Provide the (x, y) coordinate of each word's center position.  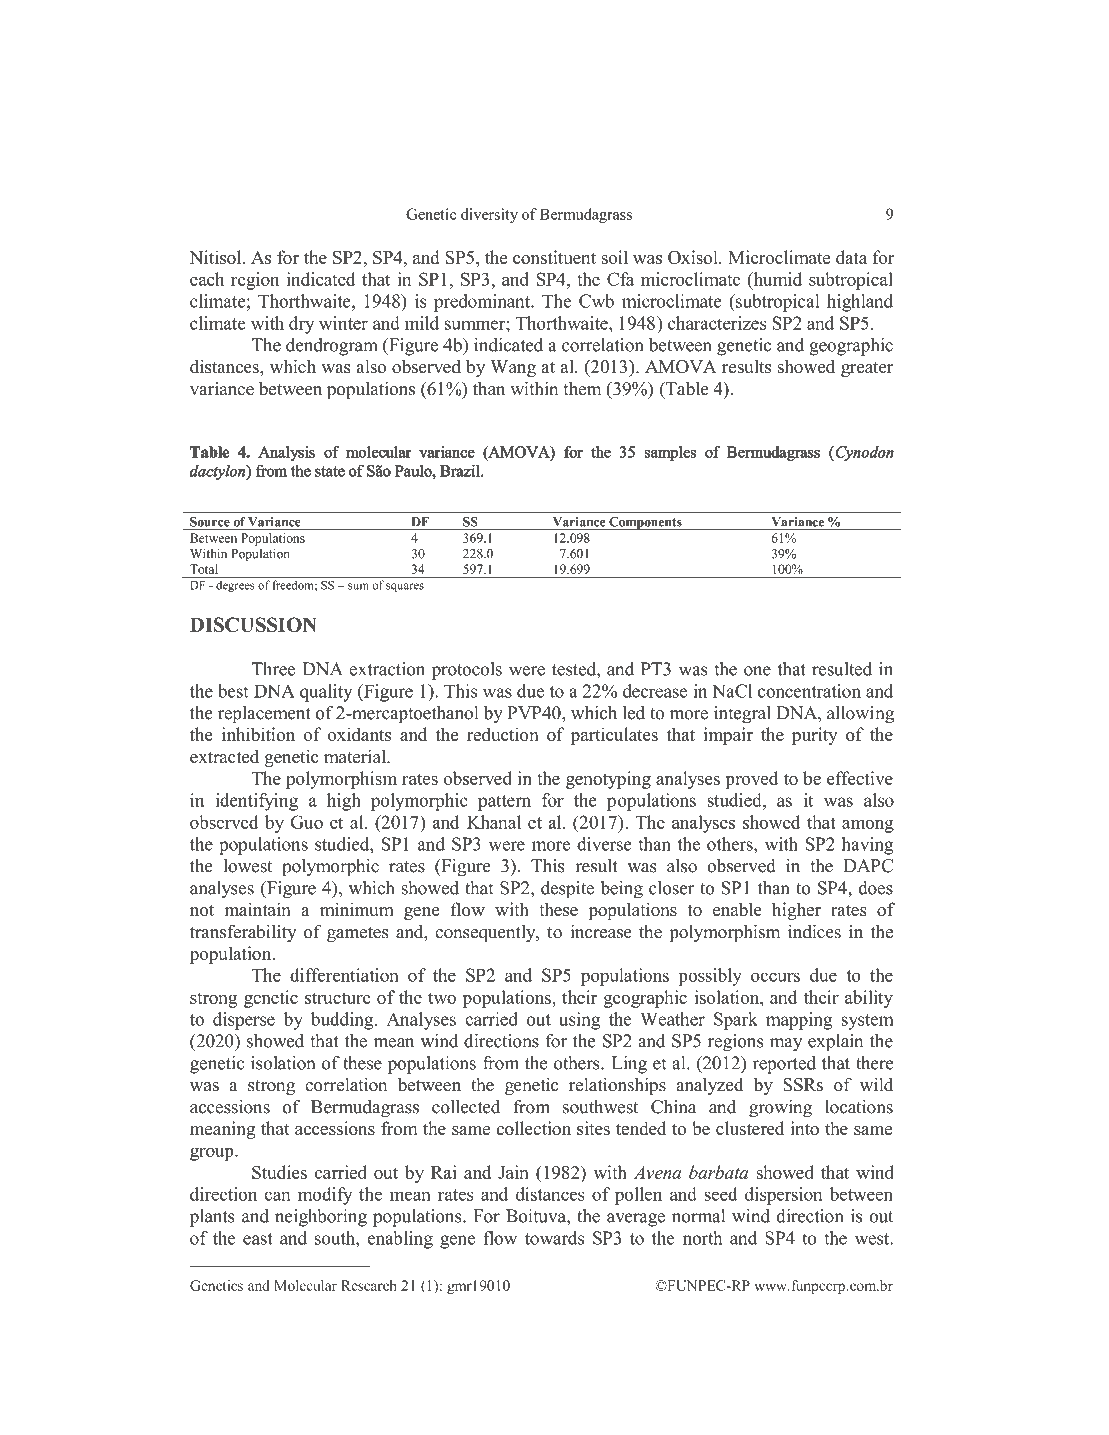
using (579, 1021)
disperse (244, 1021)
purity (815, 736)
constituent (554, 257)
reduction (503, 734)
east (258, 1239)
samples (670, 453)
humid (776, 279)
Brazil (461, 471)
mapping (799, 1021)
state (330, 472)
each (207, 279)
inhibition (258, 734)
